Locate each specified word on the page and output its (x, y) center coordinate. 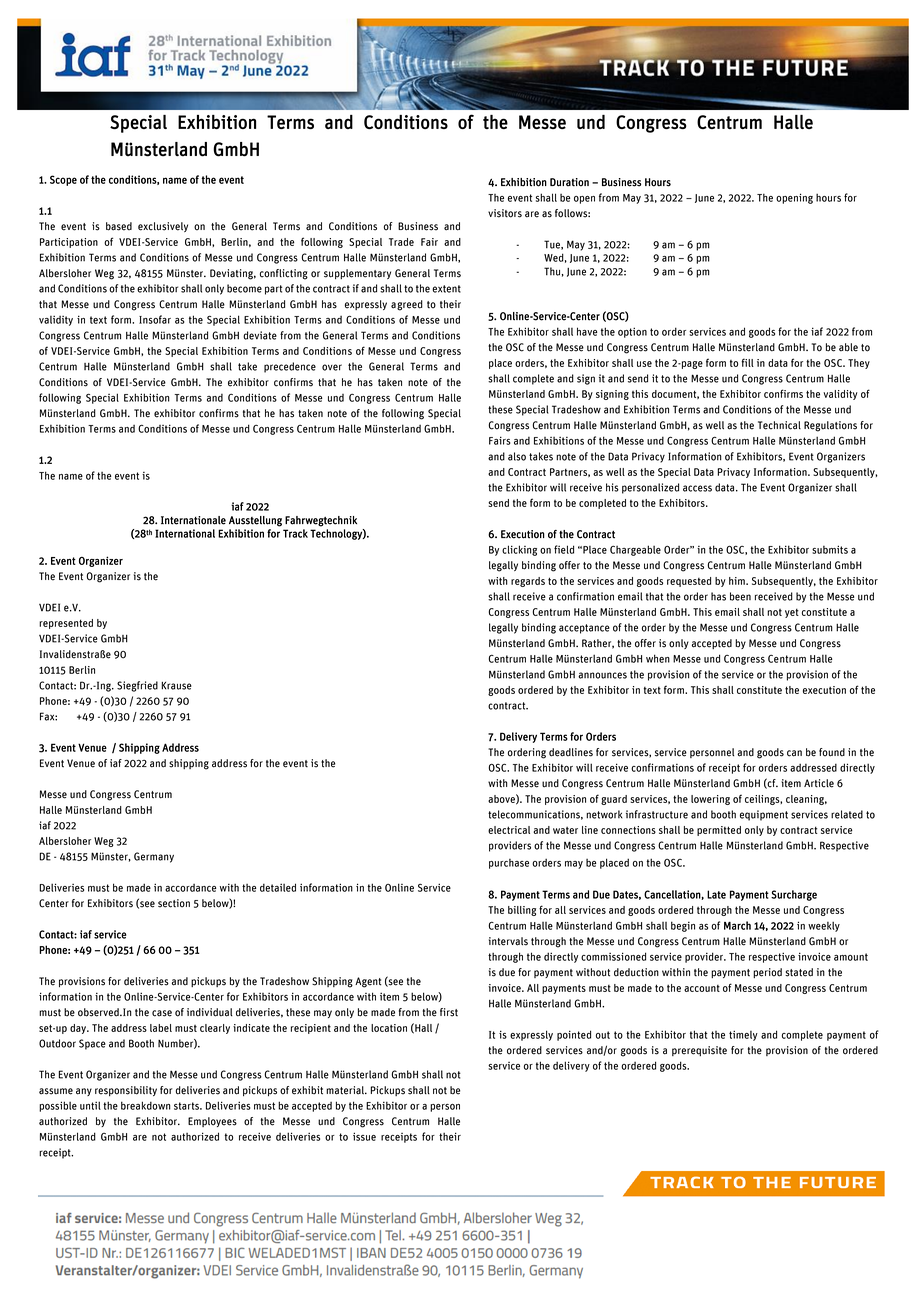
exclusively (163, 227)
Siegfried (137, 686)
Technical (779, 425)
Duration (569, 182)
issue (364, 1136)
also (517, 456)
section (174, 903)
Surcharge (794, 895)
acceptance (584, 629)
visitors (505, 213)
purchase (509, 864)
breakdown (146, 1105)
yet (792, 613)
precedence (290, 367)
